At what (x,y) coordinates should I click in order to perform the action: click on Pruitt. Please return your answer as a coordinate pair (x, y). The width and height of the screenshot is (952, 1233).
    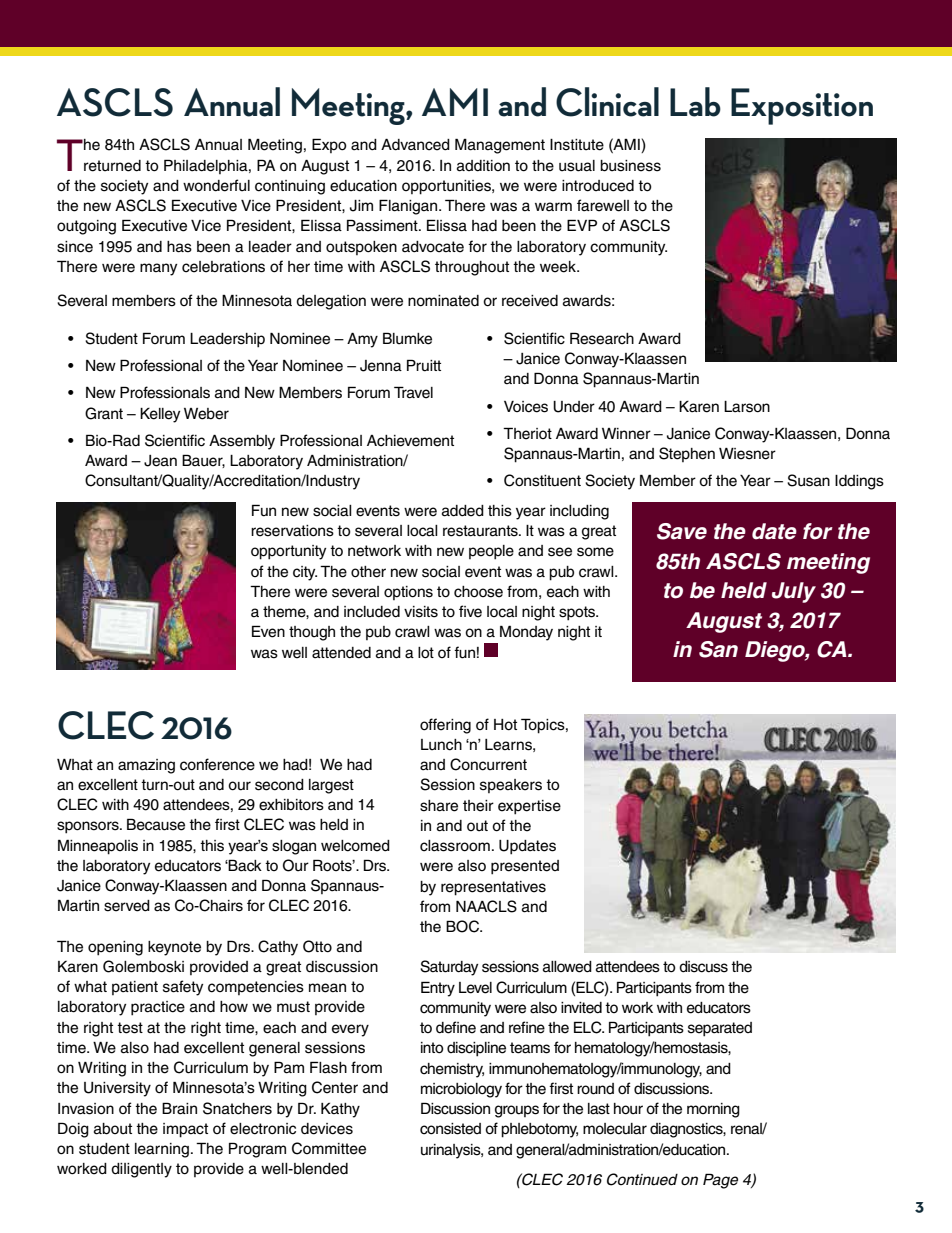
    Looking at the image, I should click on (424, 365).
